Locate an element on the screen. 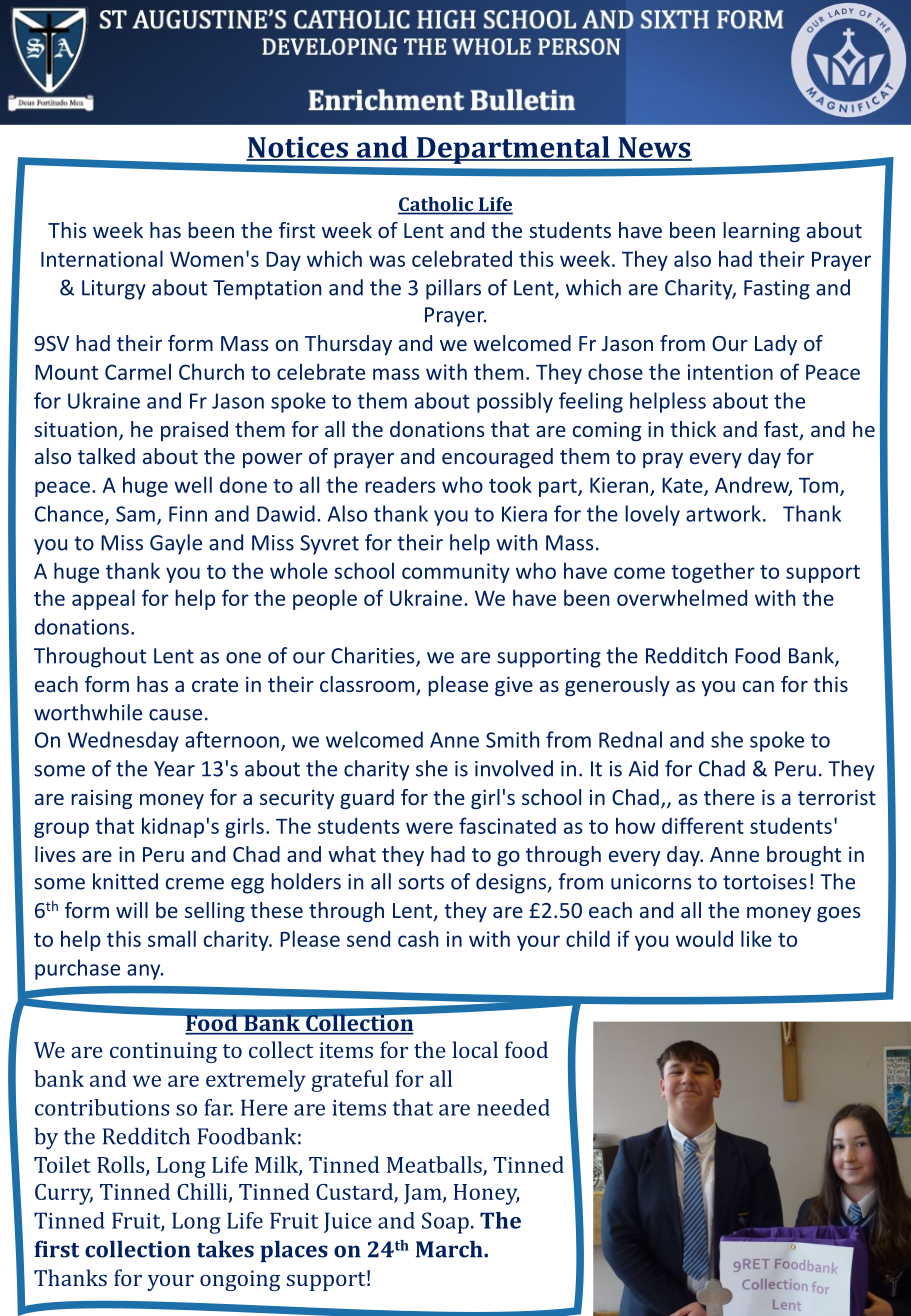  like is located at coordinates (756, 938).
